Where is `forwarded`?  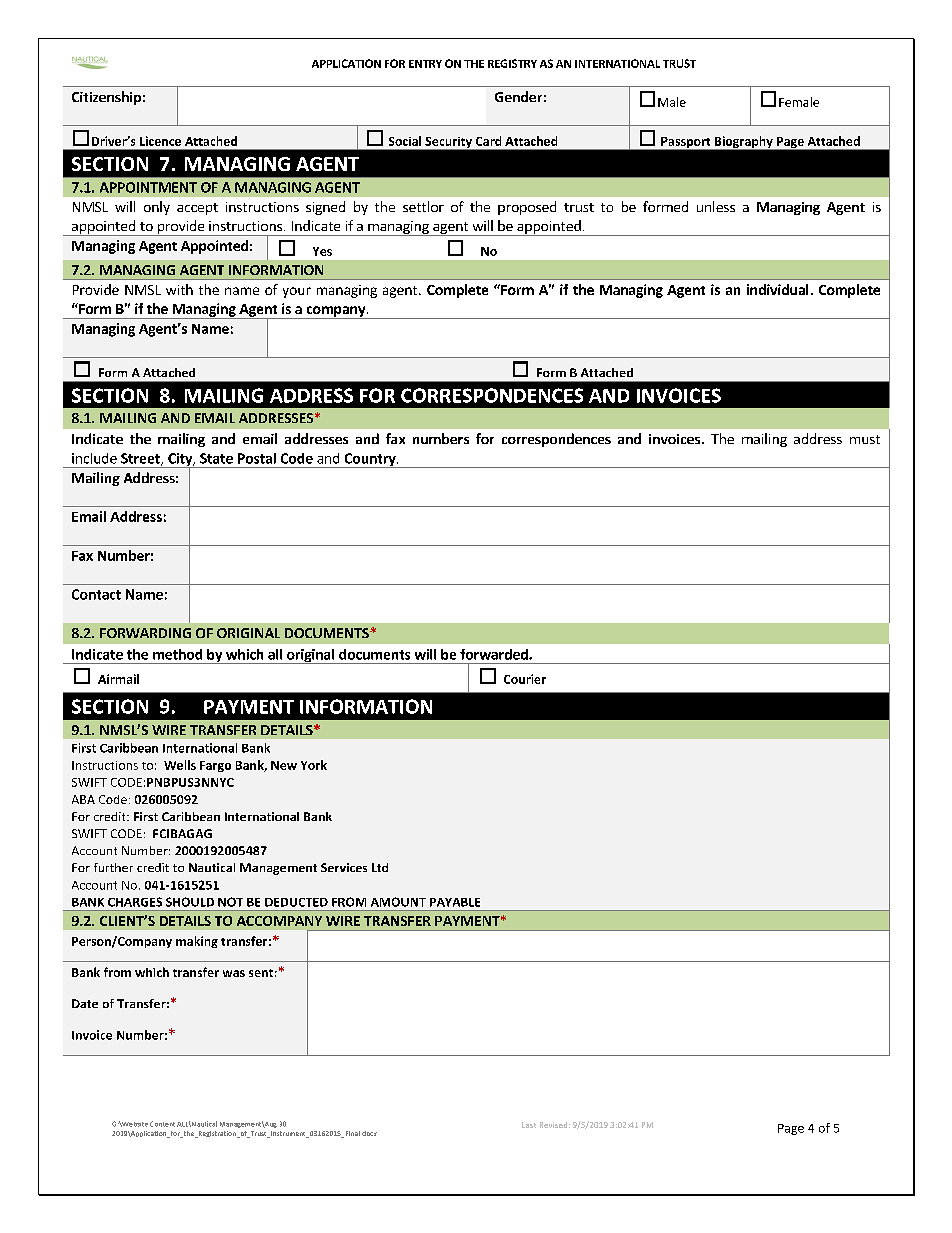
forwarded is located at coordinates (495, 654).
